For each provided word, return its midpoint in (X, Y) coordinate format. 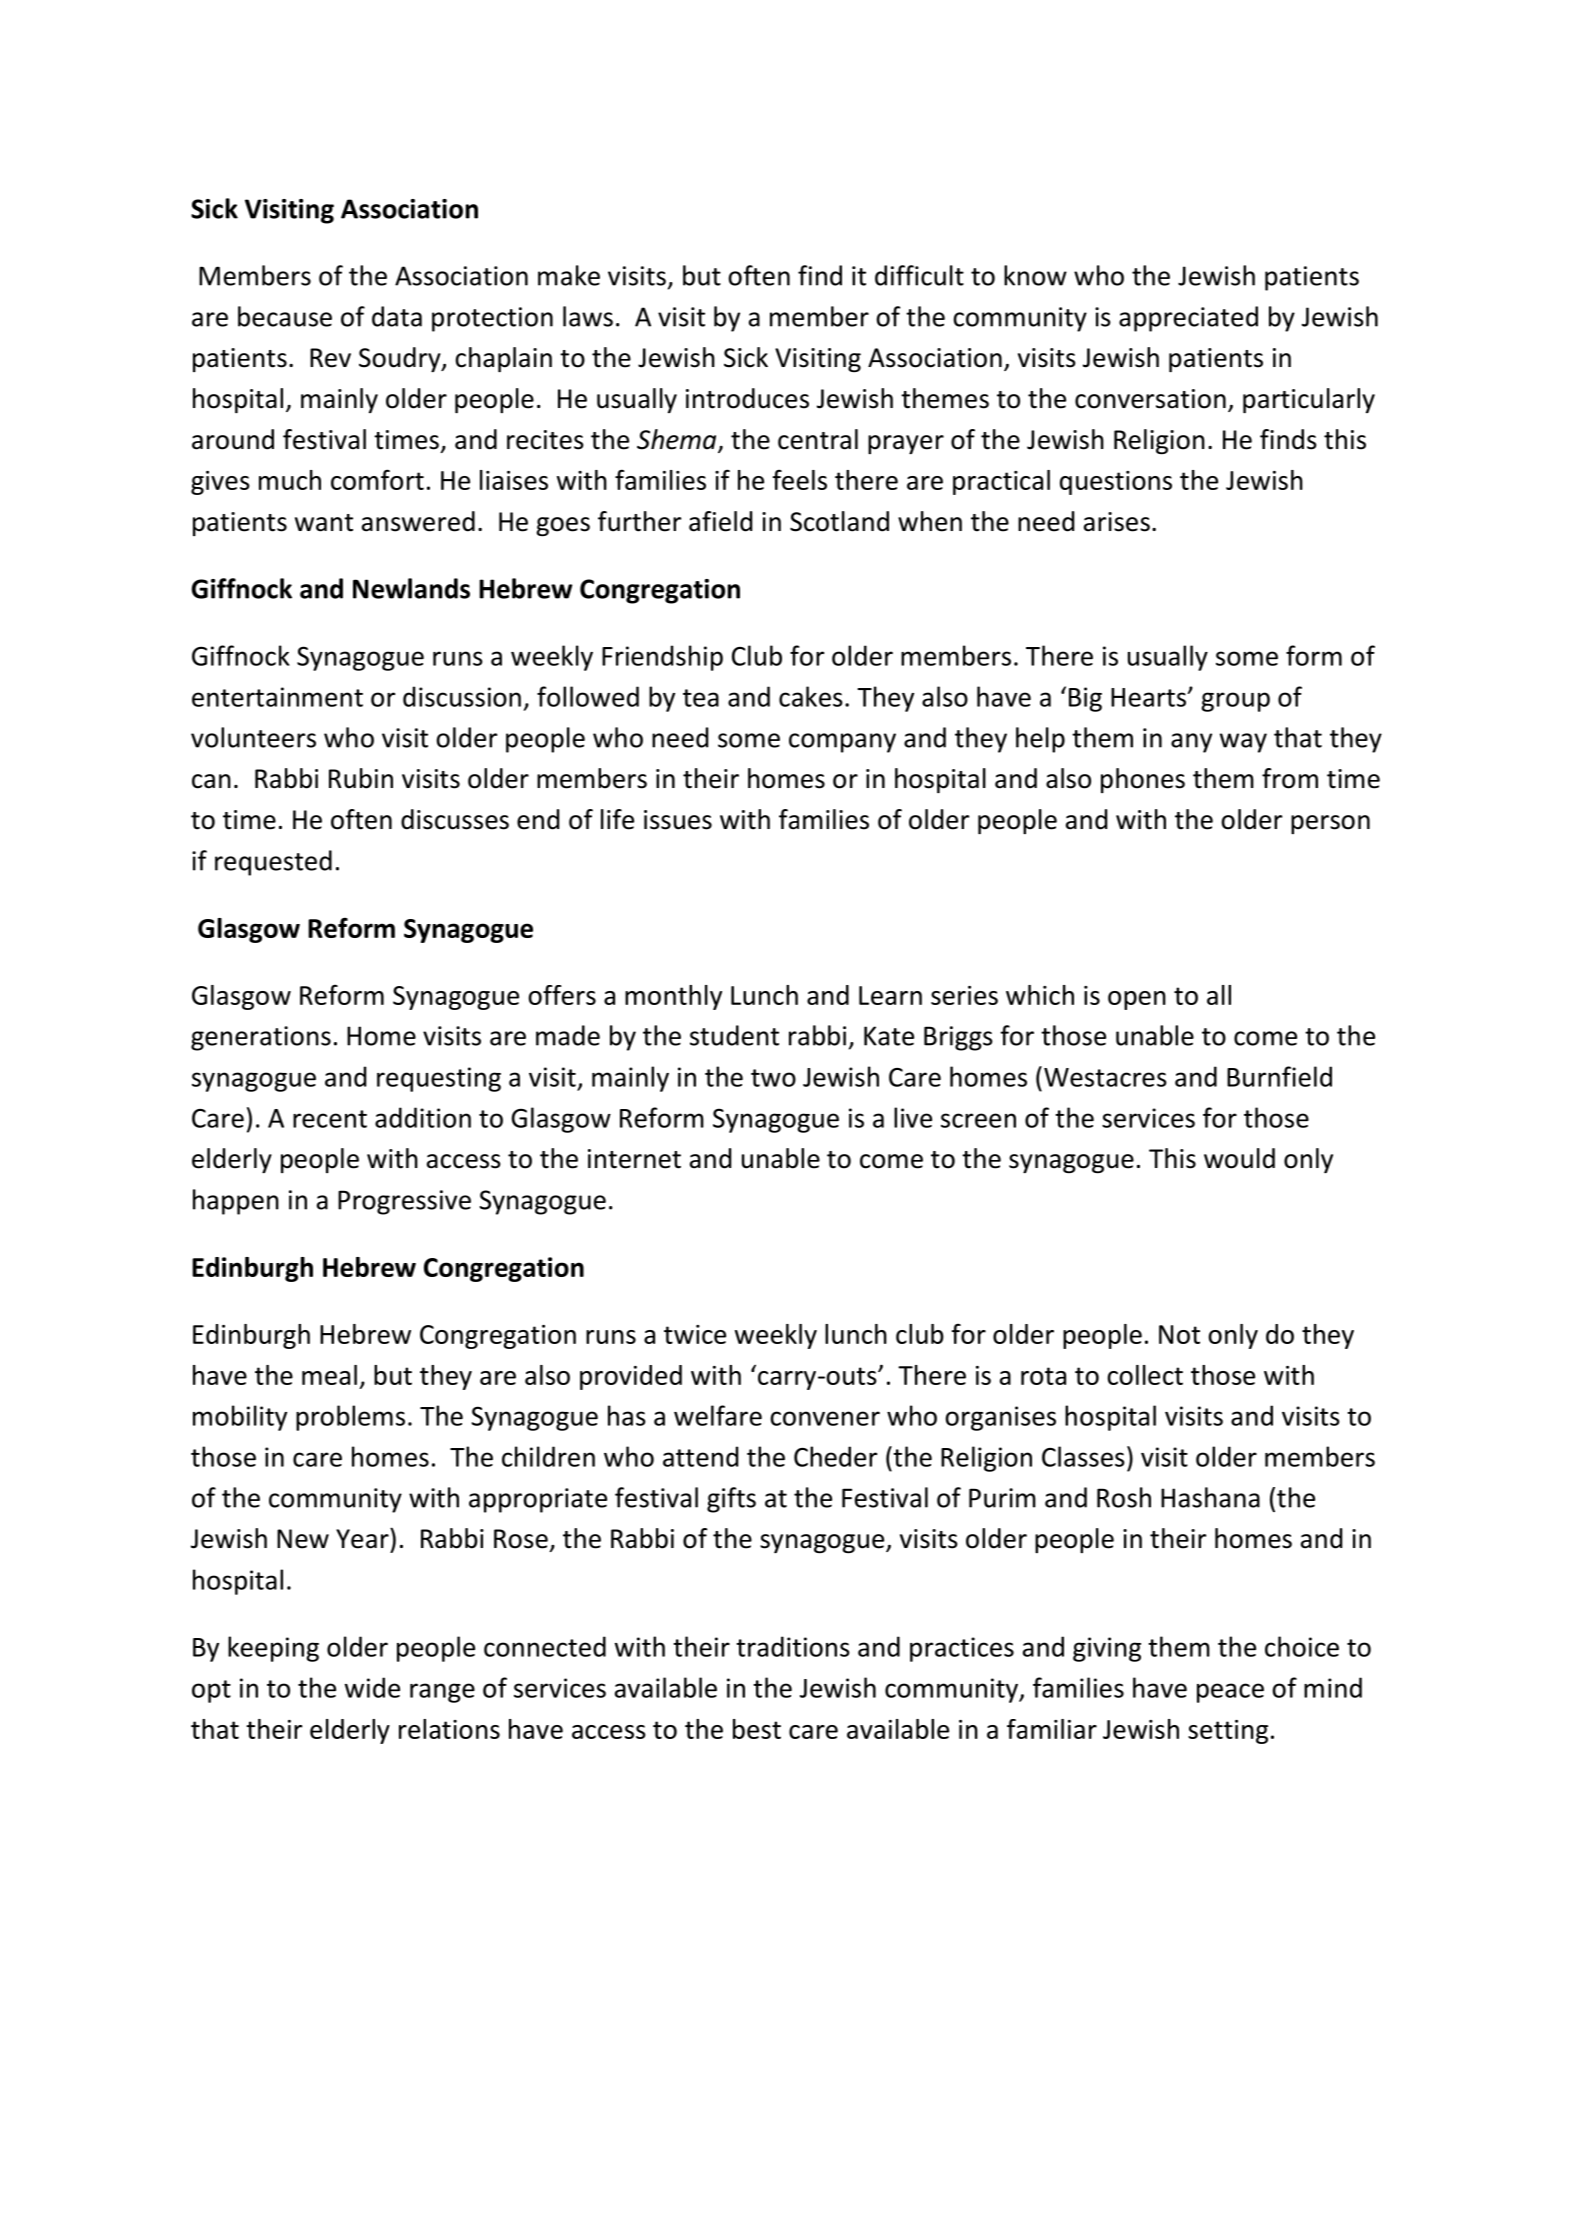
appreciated (1188, 319)
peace (1230, 1693)
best (757, 1729)
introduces (747, 398)
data (397, 316)
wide (372, 1687)
